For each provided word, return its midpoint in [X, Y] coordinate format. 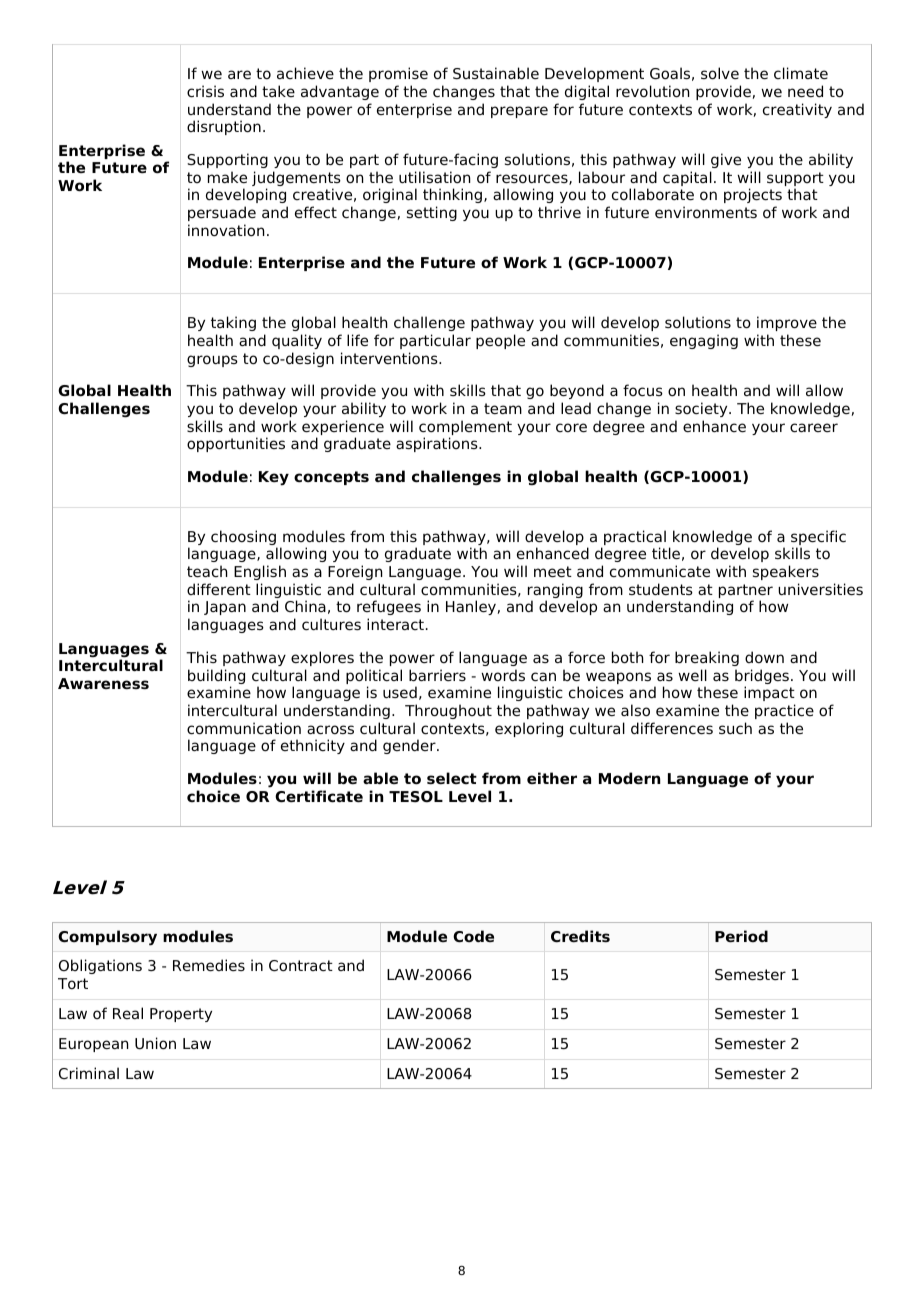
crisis [205, 91]
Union [155, 1043]
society [702, 409]
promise [398, 74]
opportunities [236, 444]
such [735, 728]
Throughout [448, 711]
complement [465, 429]
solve [720, 73]
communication [244, 728]
